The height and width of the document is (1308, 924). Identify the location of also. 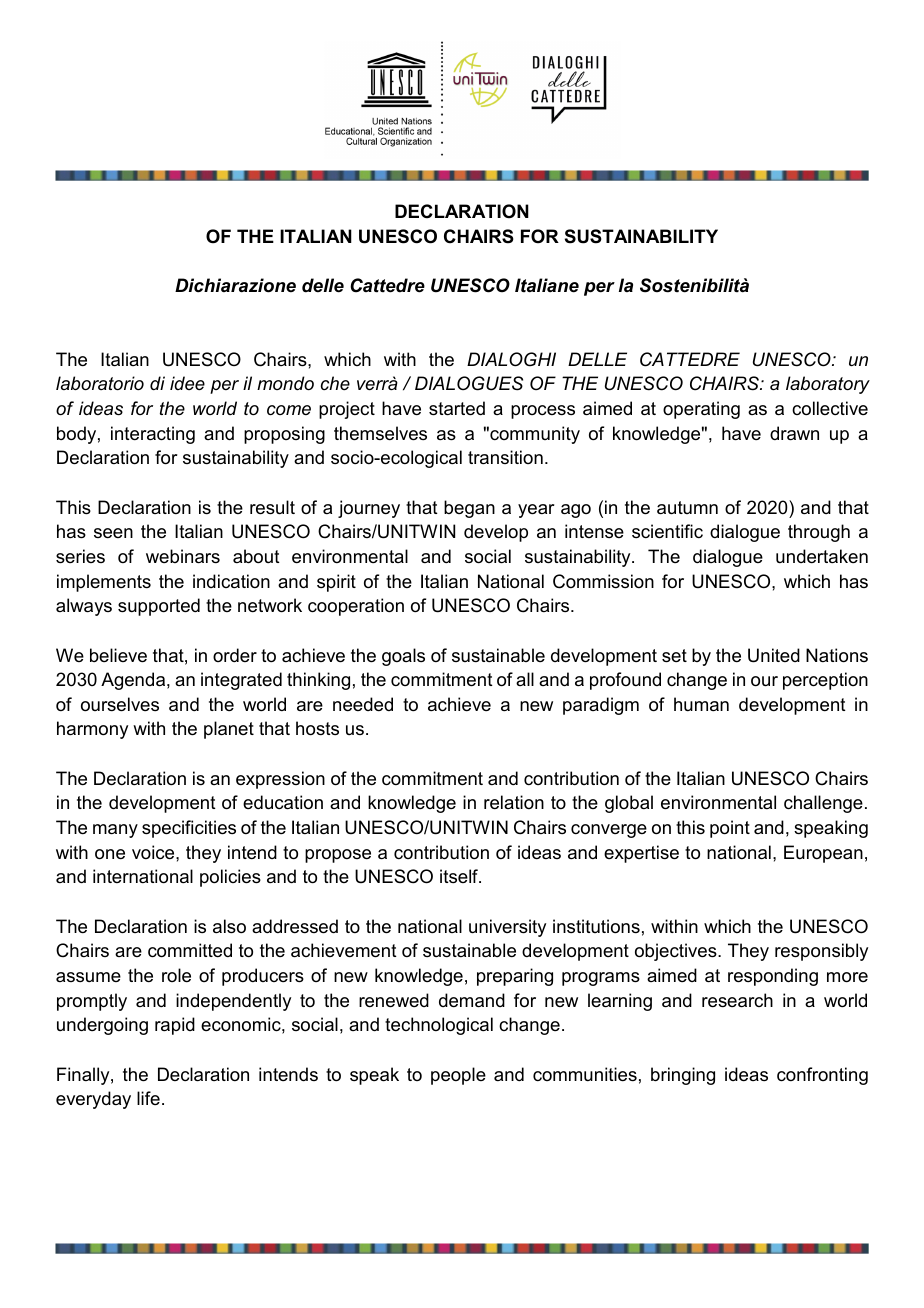
(229, 926).
